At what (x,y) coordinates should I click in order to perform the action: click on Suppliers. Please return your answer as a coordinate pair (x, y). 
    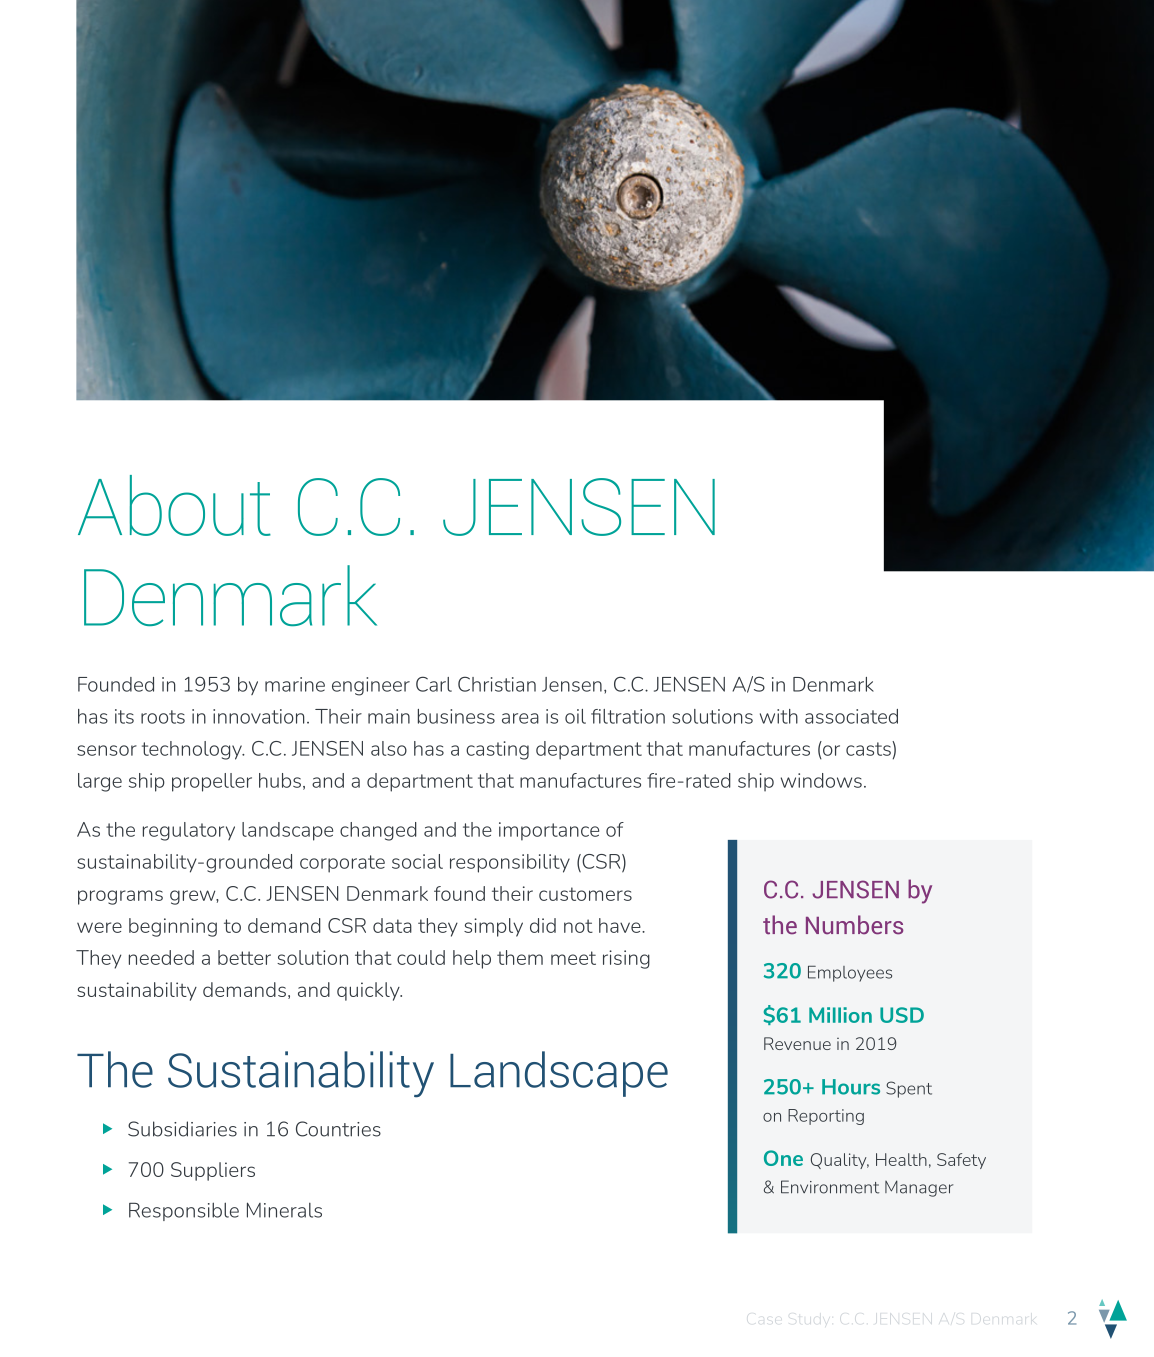
    Looking at the image, I should click on (213, 1171).
